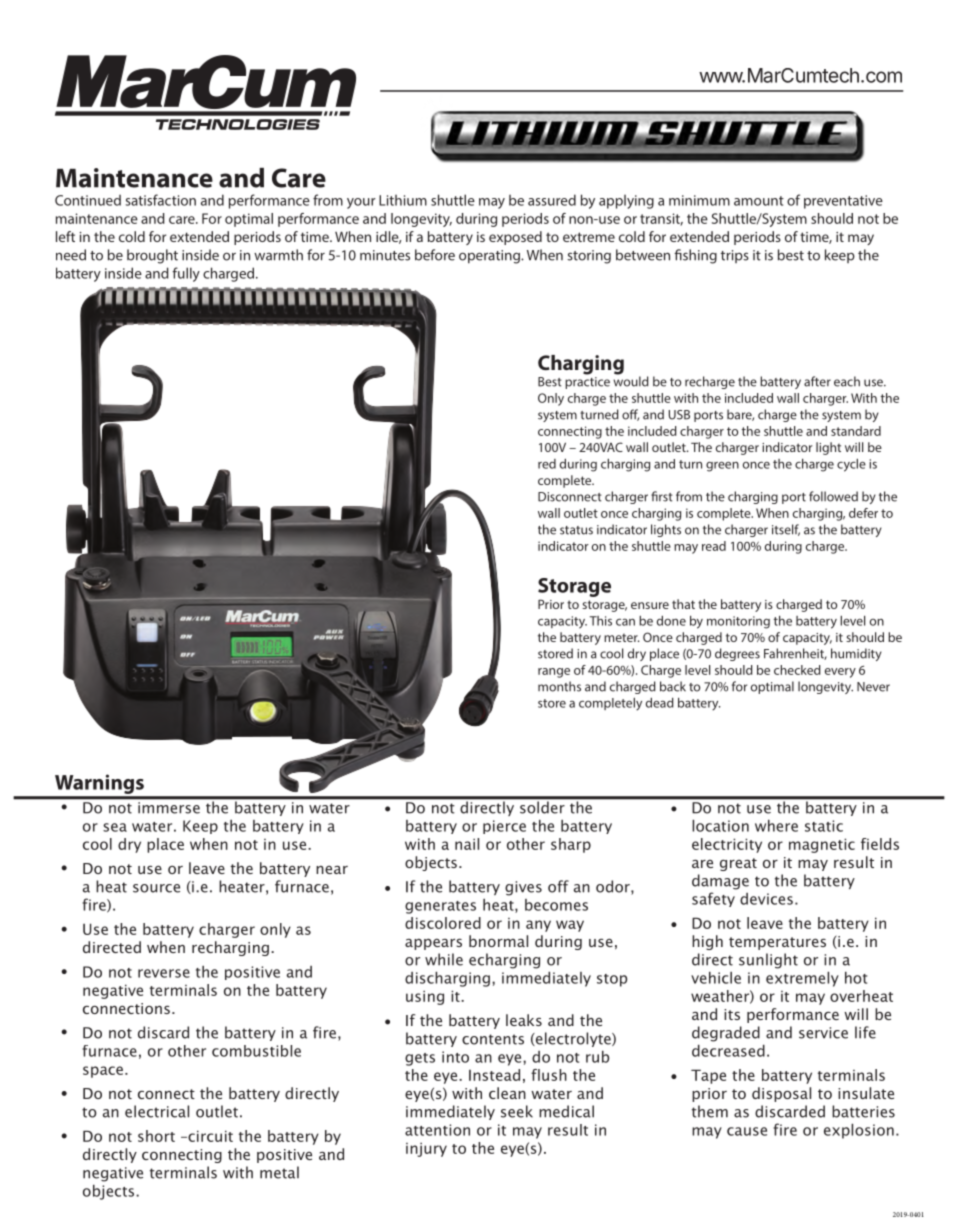 The height and width of the document is (1232, 958). I want to click on immerse, so click(169, 808).
